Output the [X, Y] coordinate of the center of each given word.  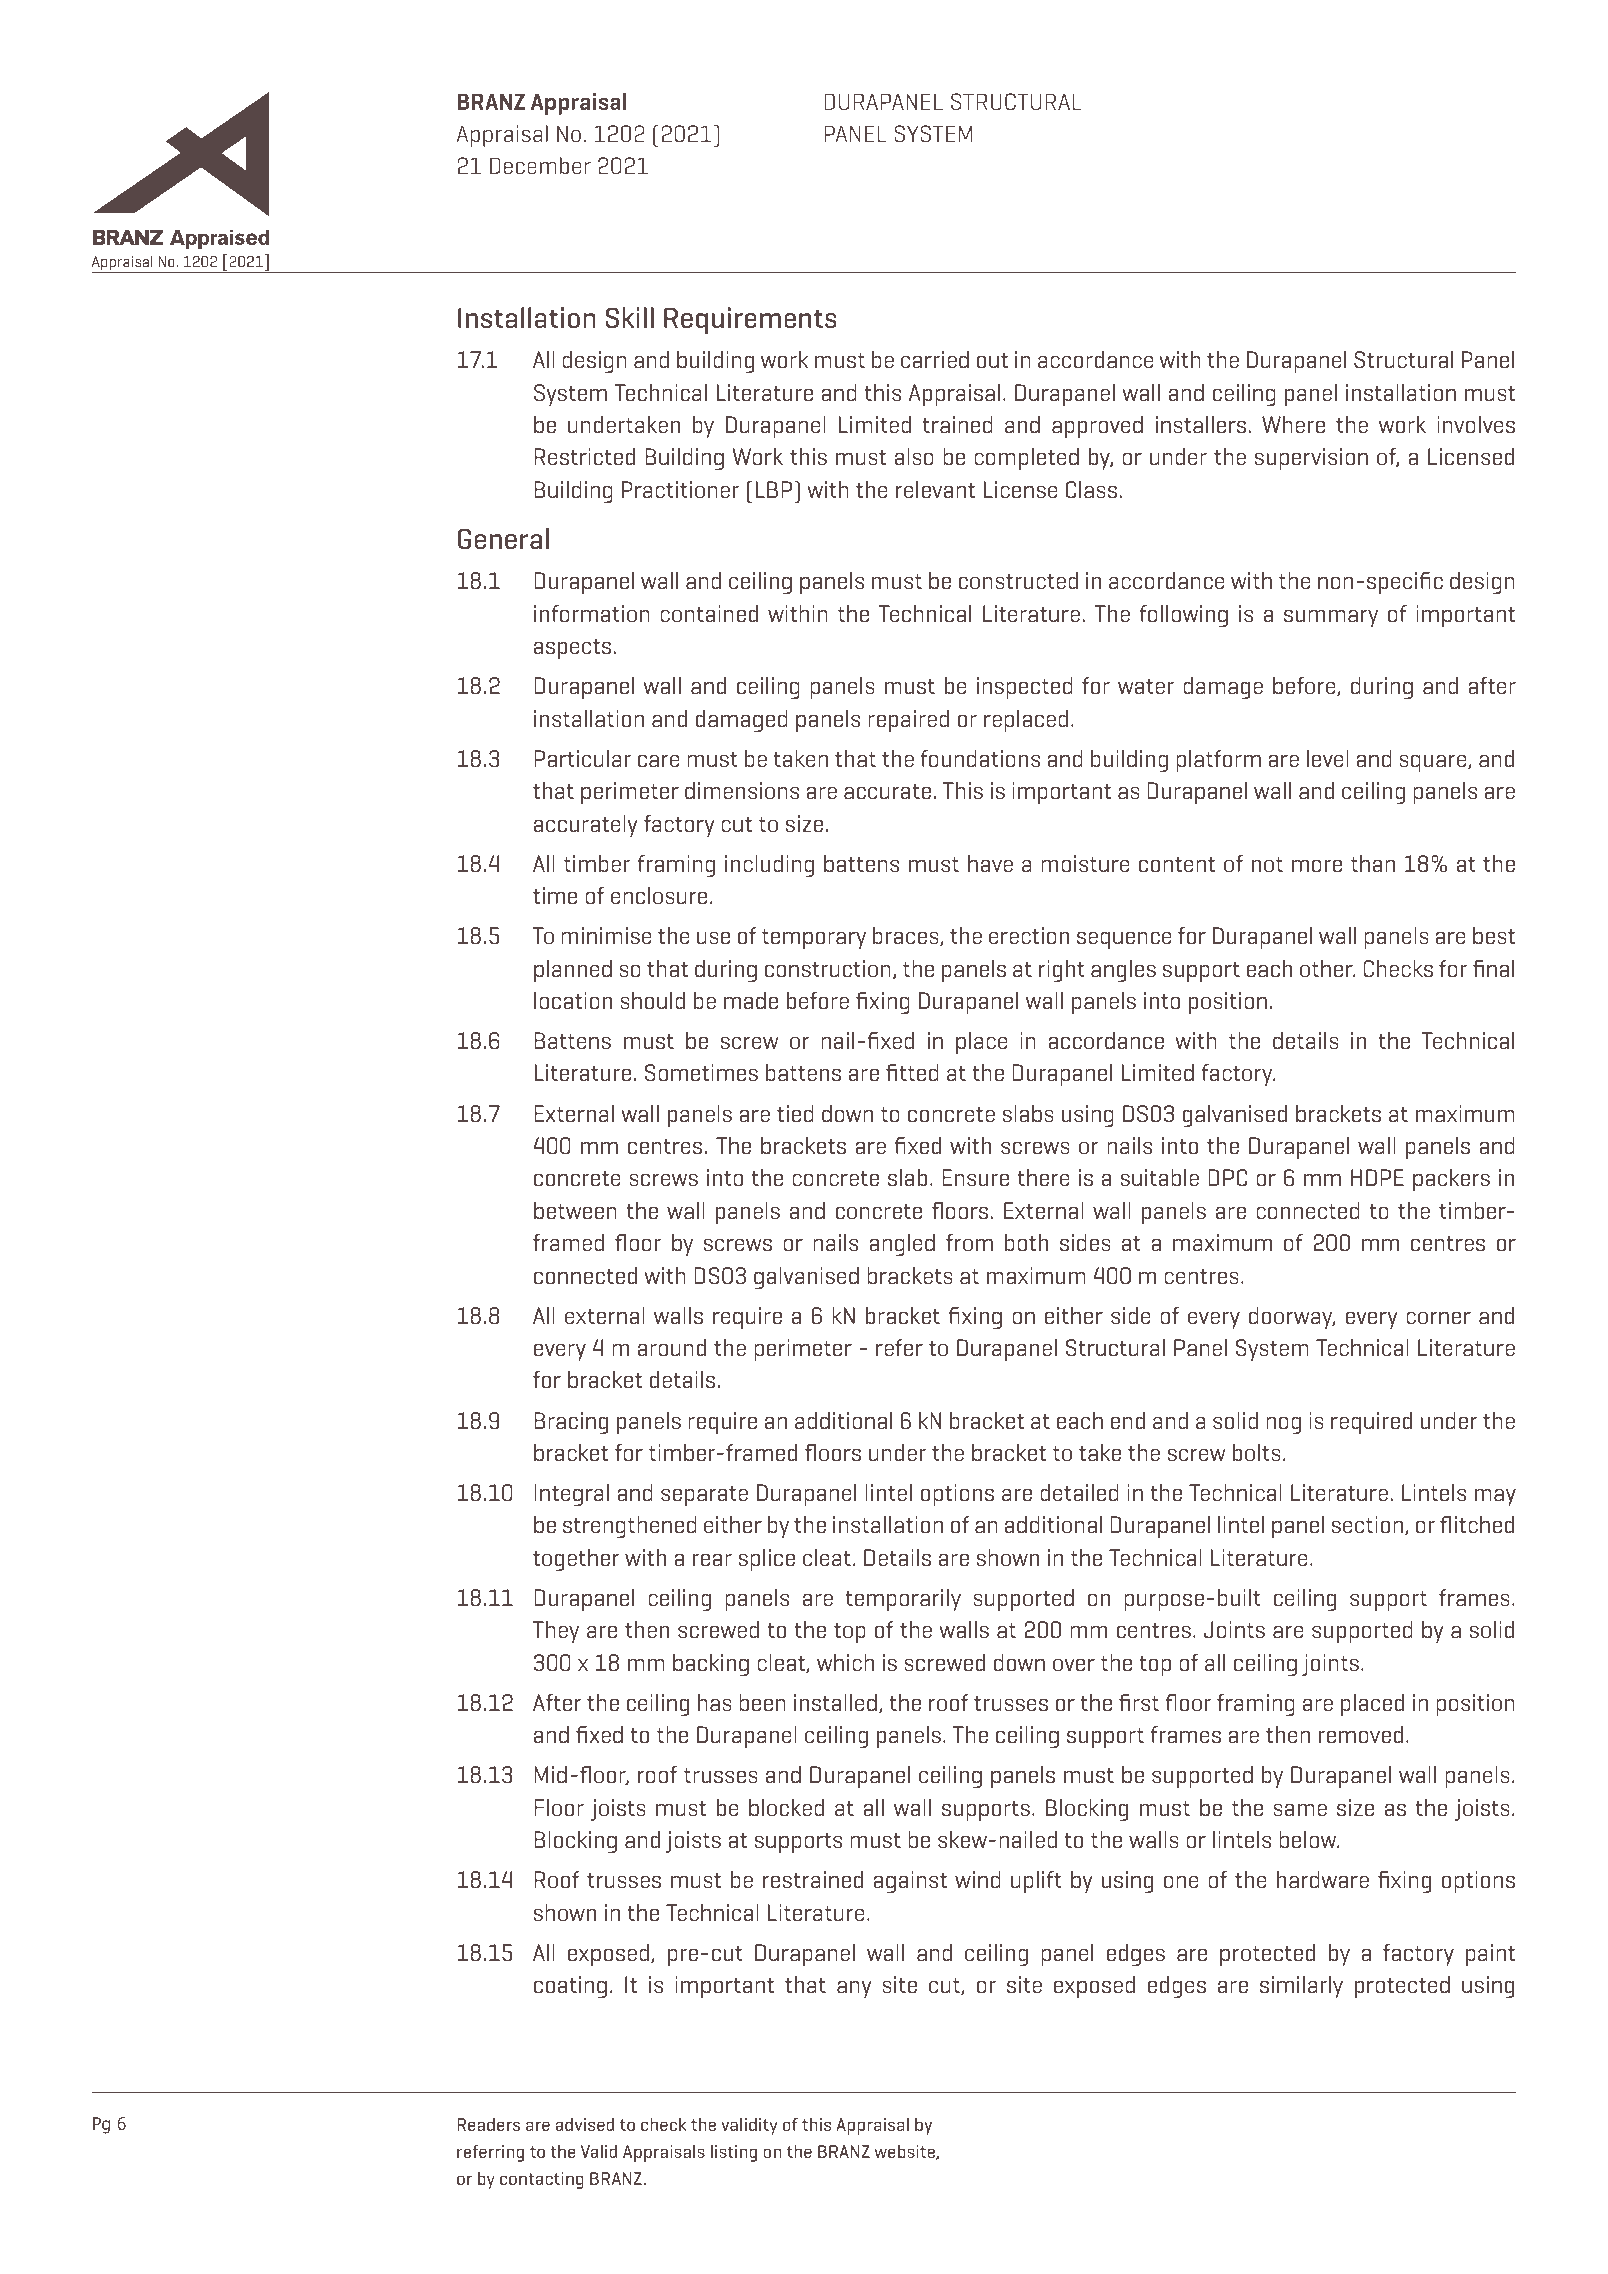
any [854, 1989]
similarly [1301, 1987]
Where [1293, 424]
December [540, 165]
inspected [1025, 688]
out [992, 360]
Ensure [975, 1177]
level [1328, 758]
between [575, 1210]
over [1074, 1665]
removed [1361, 1734]
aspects [572, 649]
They [556, 1632]
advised [585, 2124]
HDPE [1377, 1177]
